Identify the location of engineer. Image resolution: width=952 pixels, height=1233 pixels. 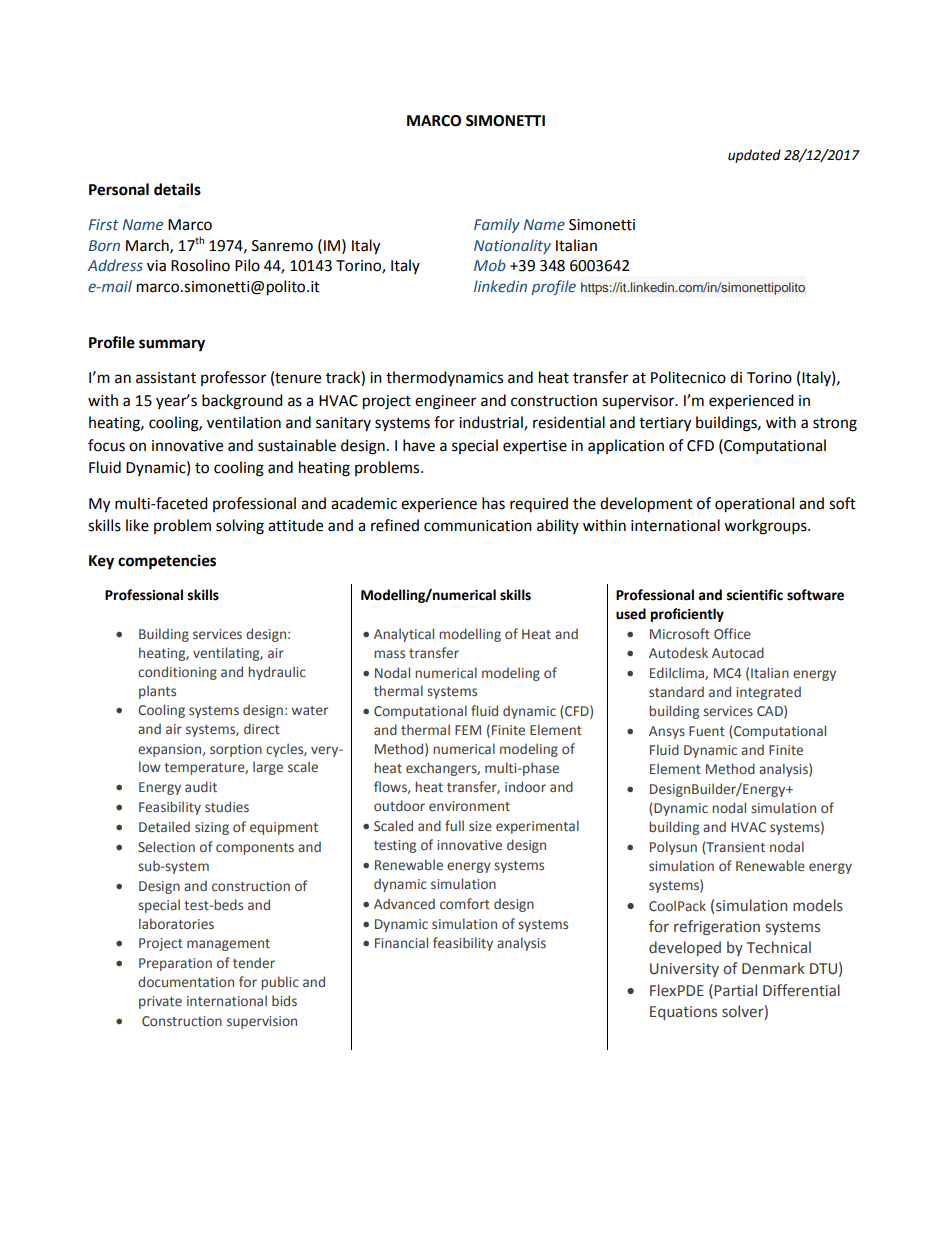
(445, 402).
